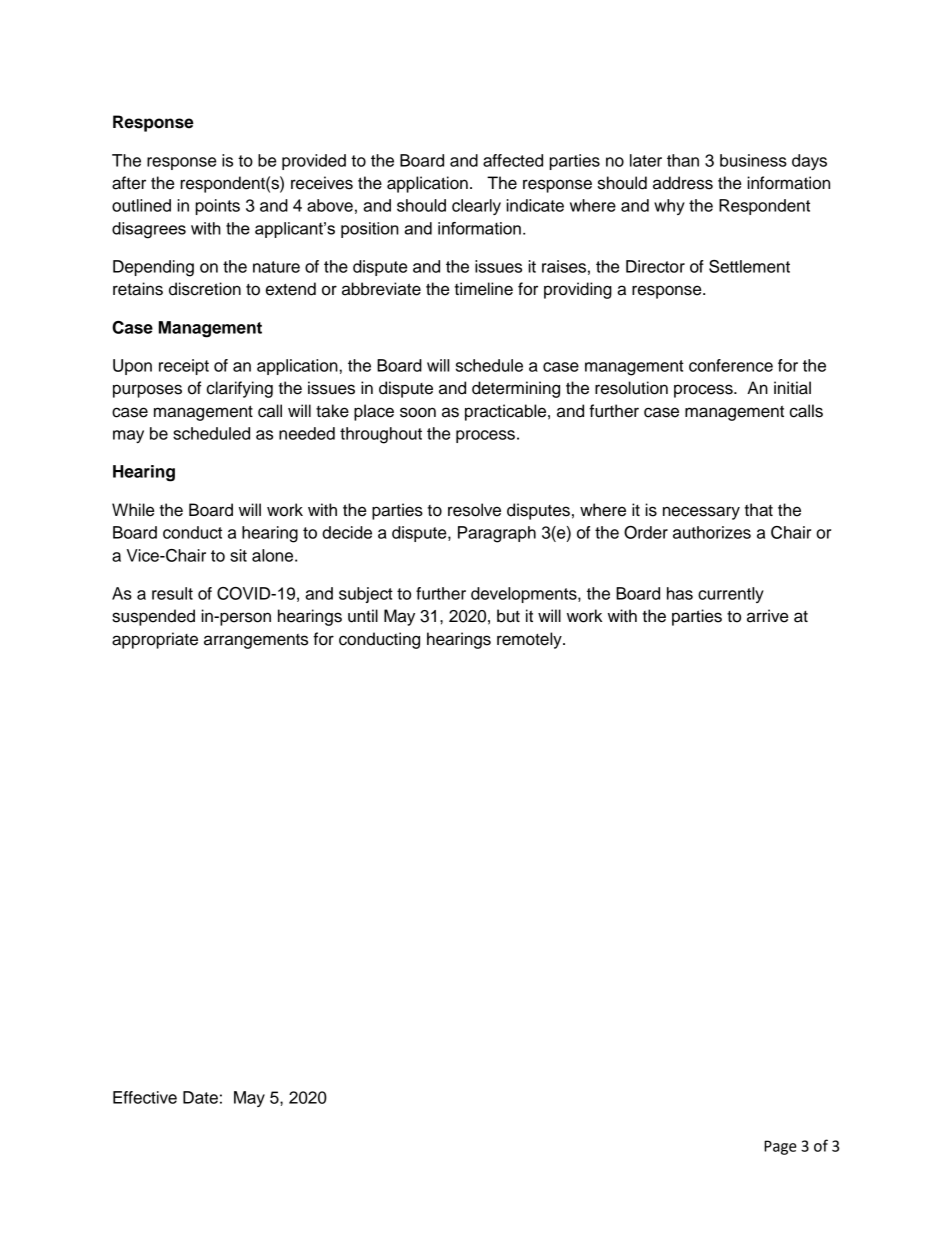  What do you see at coordinates (712, 532) in the screenshot?
I see `authorizes` at bounding box center [712, 532].
